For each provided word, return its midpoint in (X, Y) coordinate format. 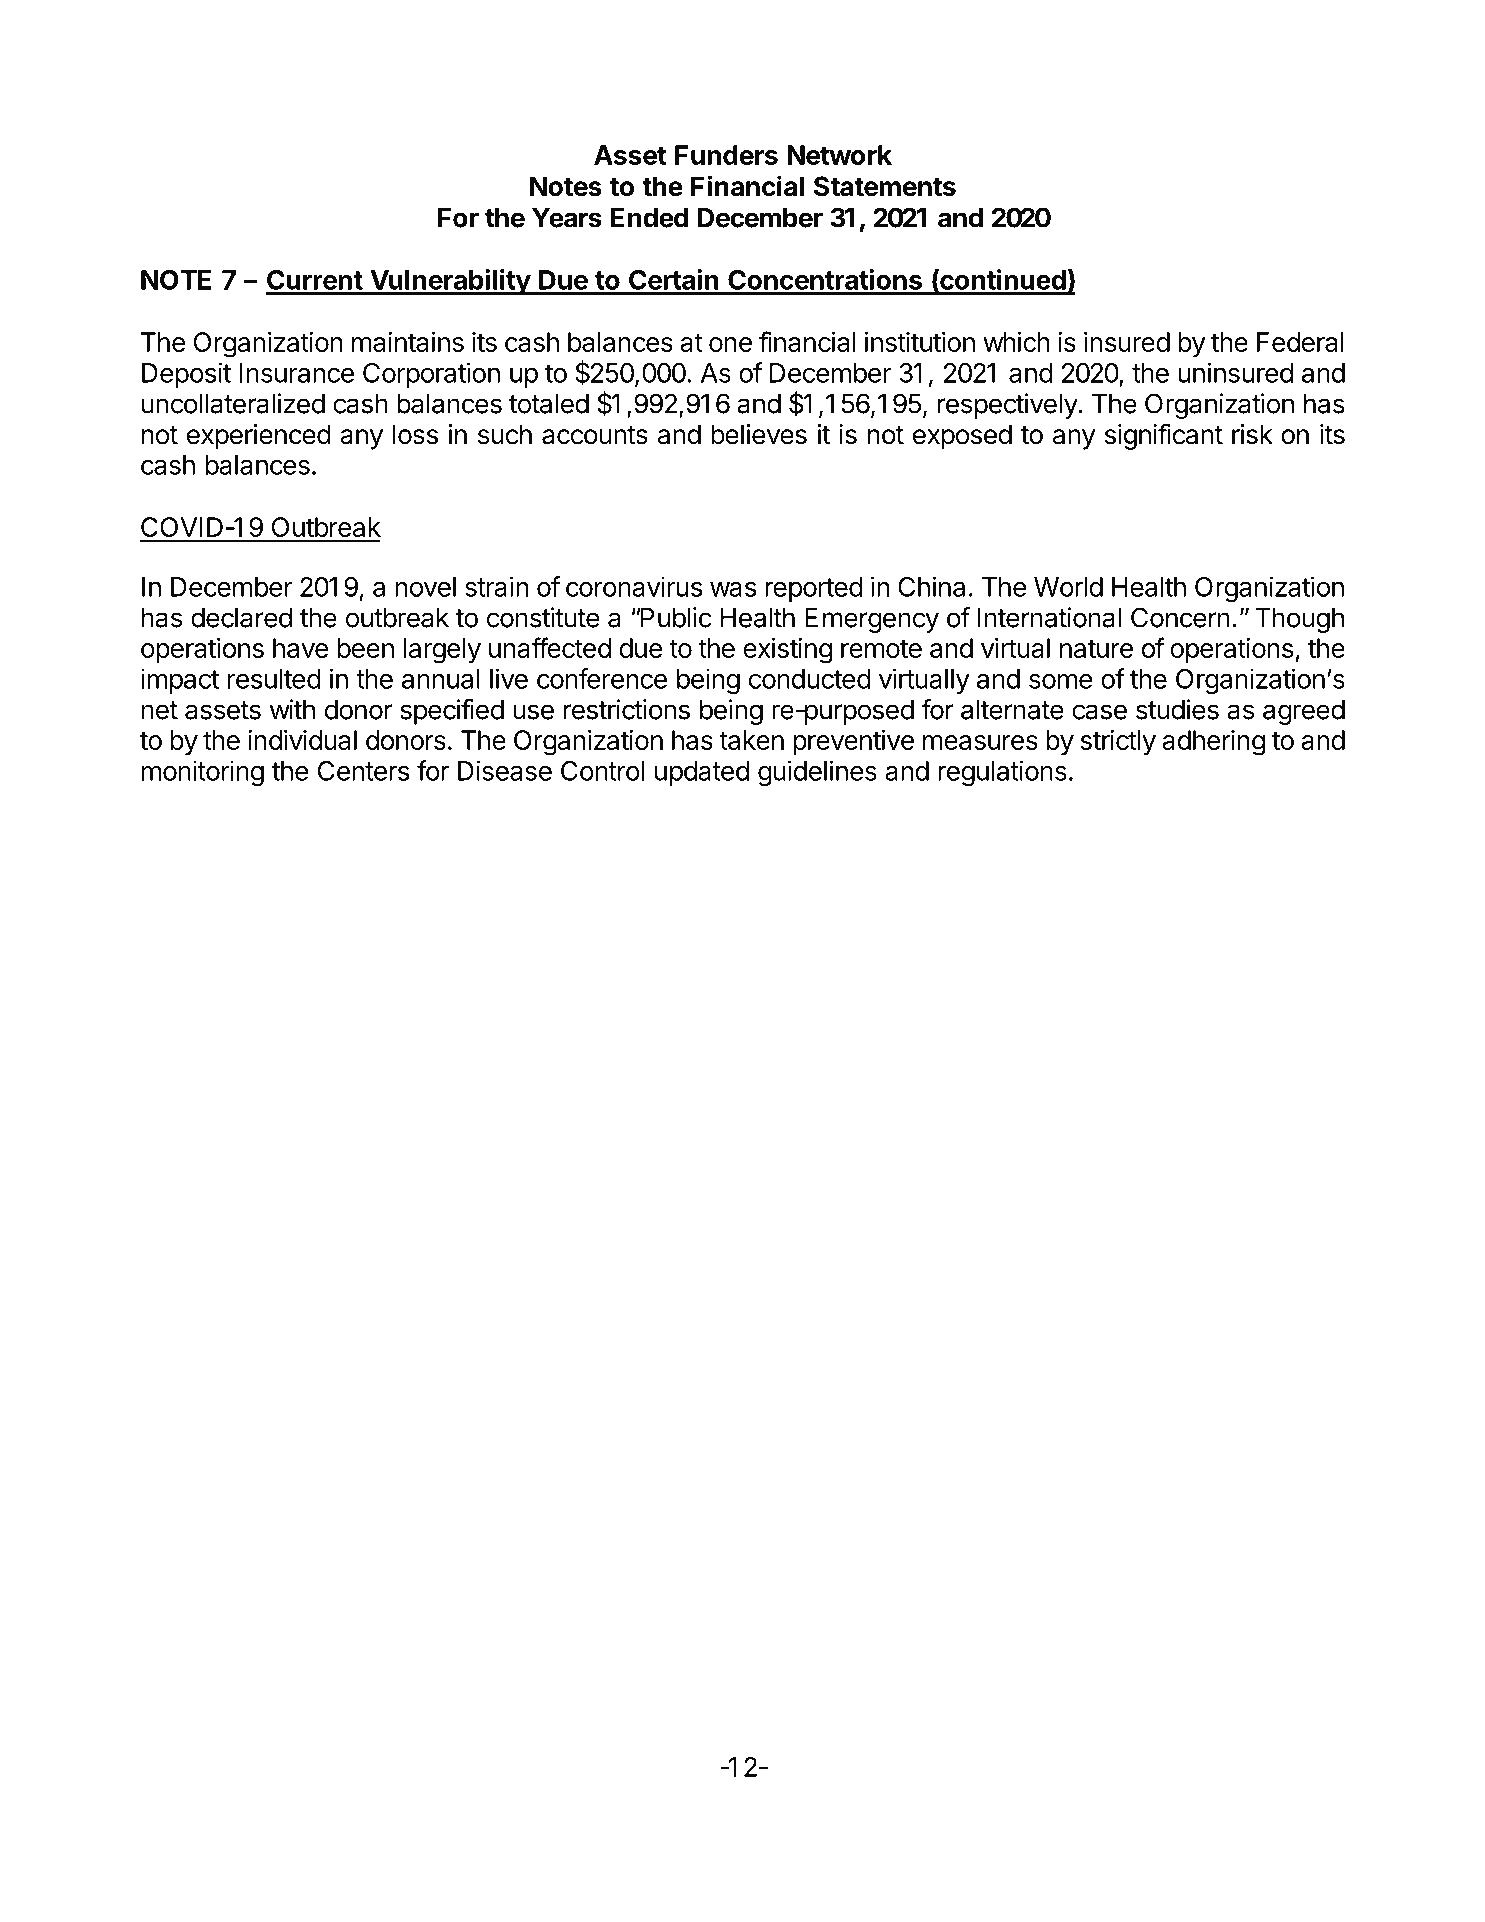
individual (302, 740)
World (1068, 587)
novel (425, 587)
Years (567, 218)
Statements (885, 186)
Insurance (297, 373)
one (730, 344)
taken (752, 740)
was (733, 589)
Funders (726, 155)
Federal (1300, 342)
